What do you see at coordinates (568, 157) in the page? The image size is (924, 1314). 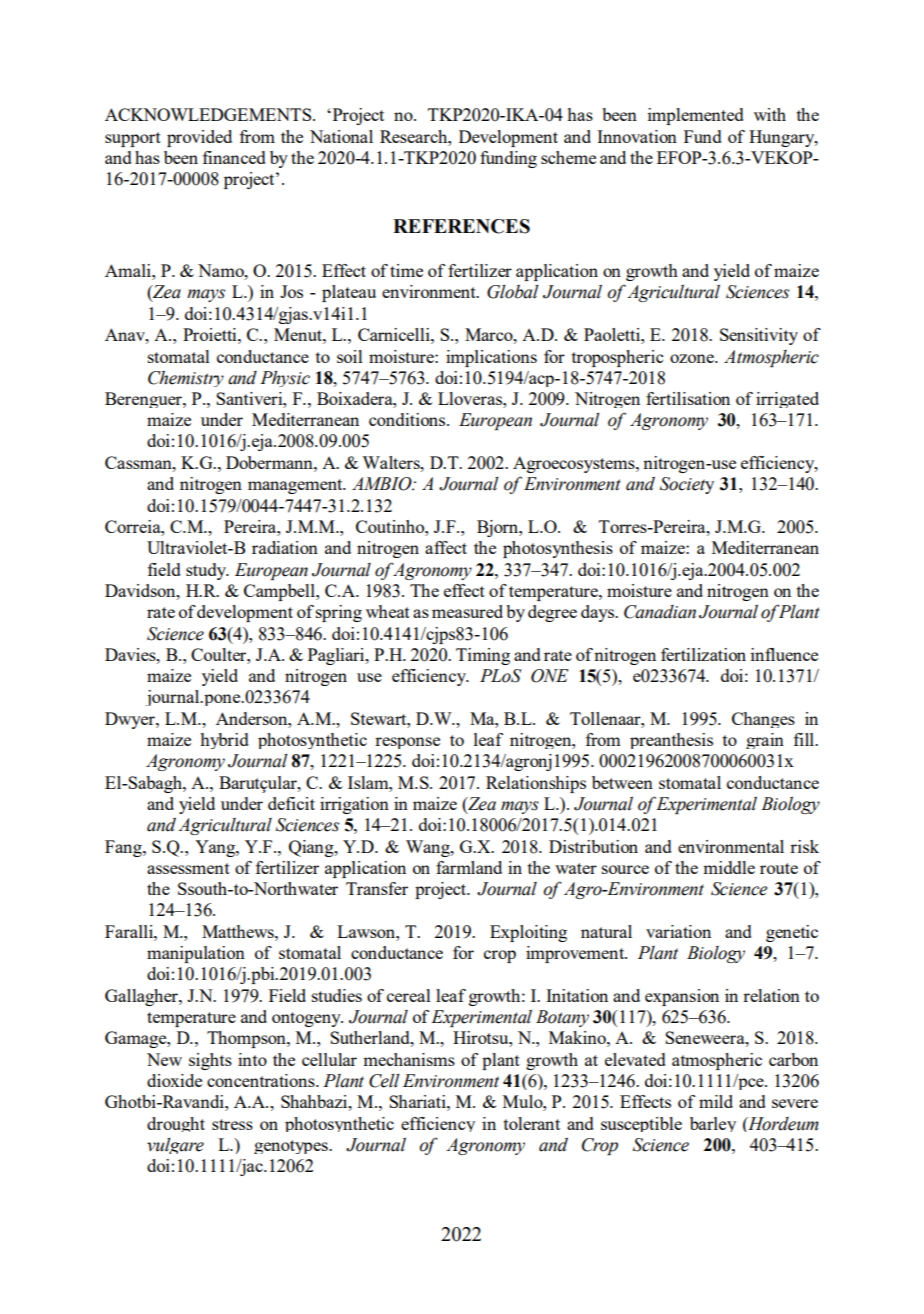 I see `scheme` at bounding box center [568, 157].
